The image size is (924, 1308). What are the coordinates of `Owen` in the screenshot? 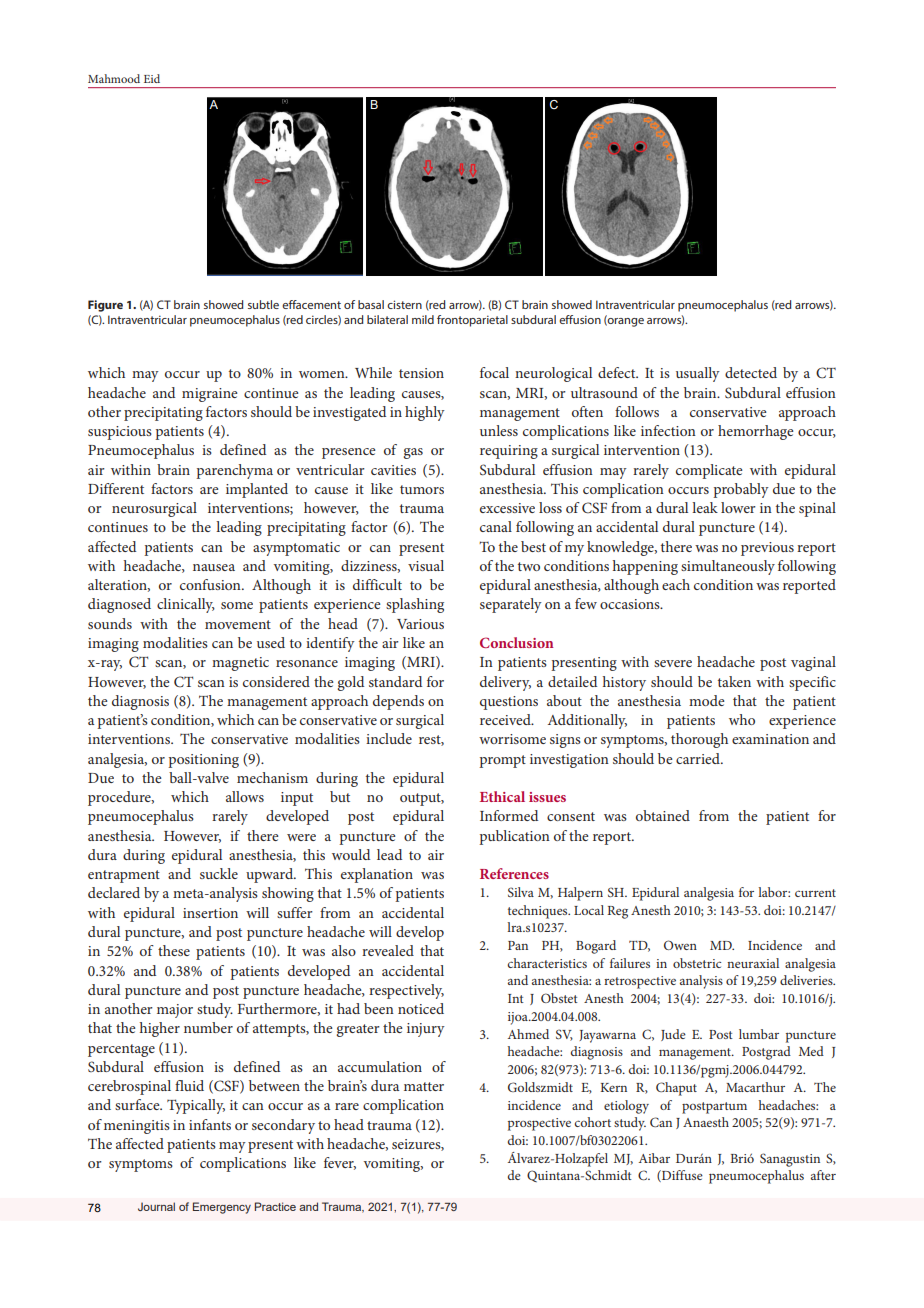 It's located at (680, 945).
